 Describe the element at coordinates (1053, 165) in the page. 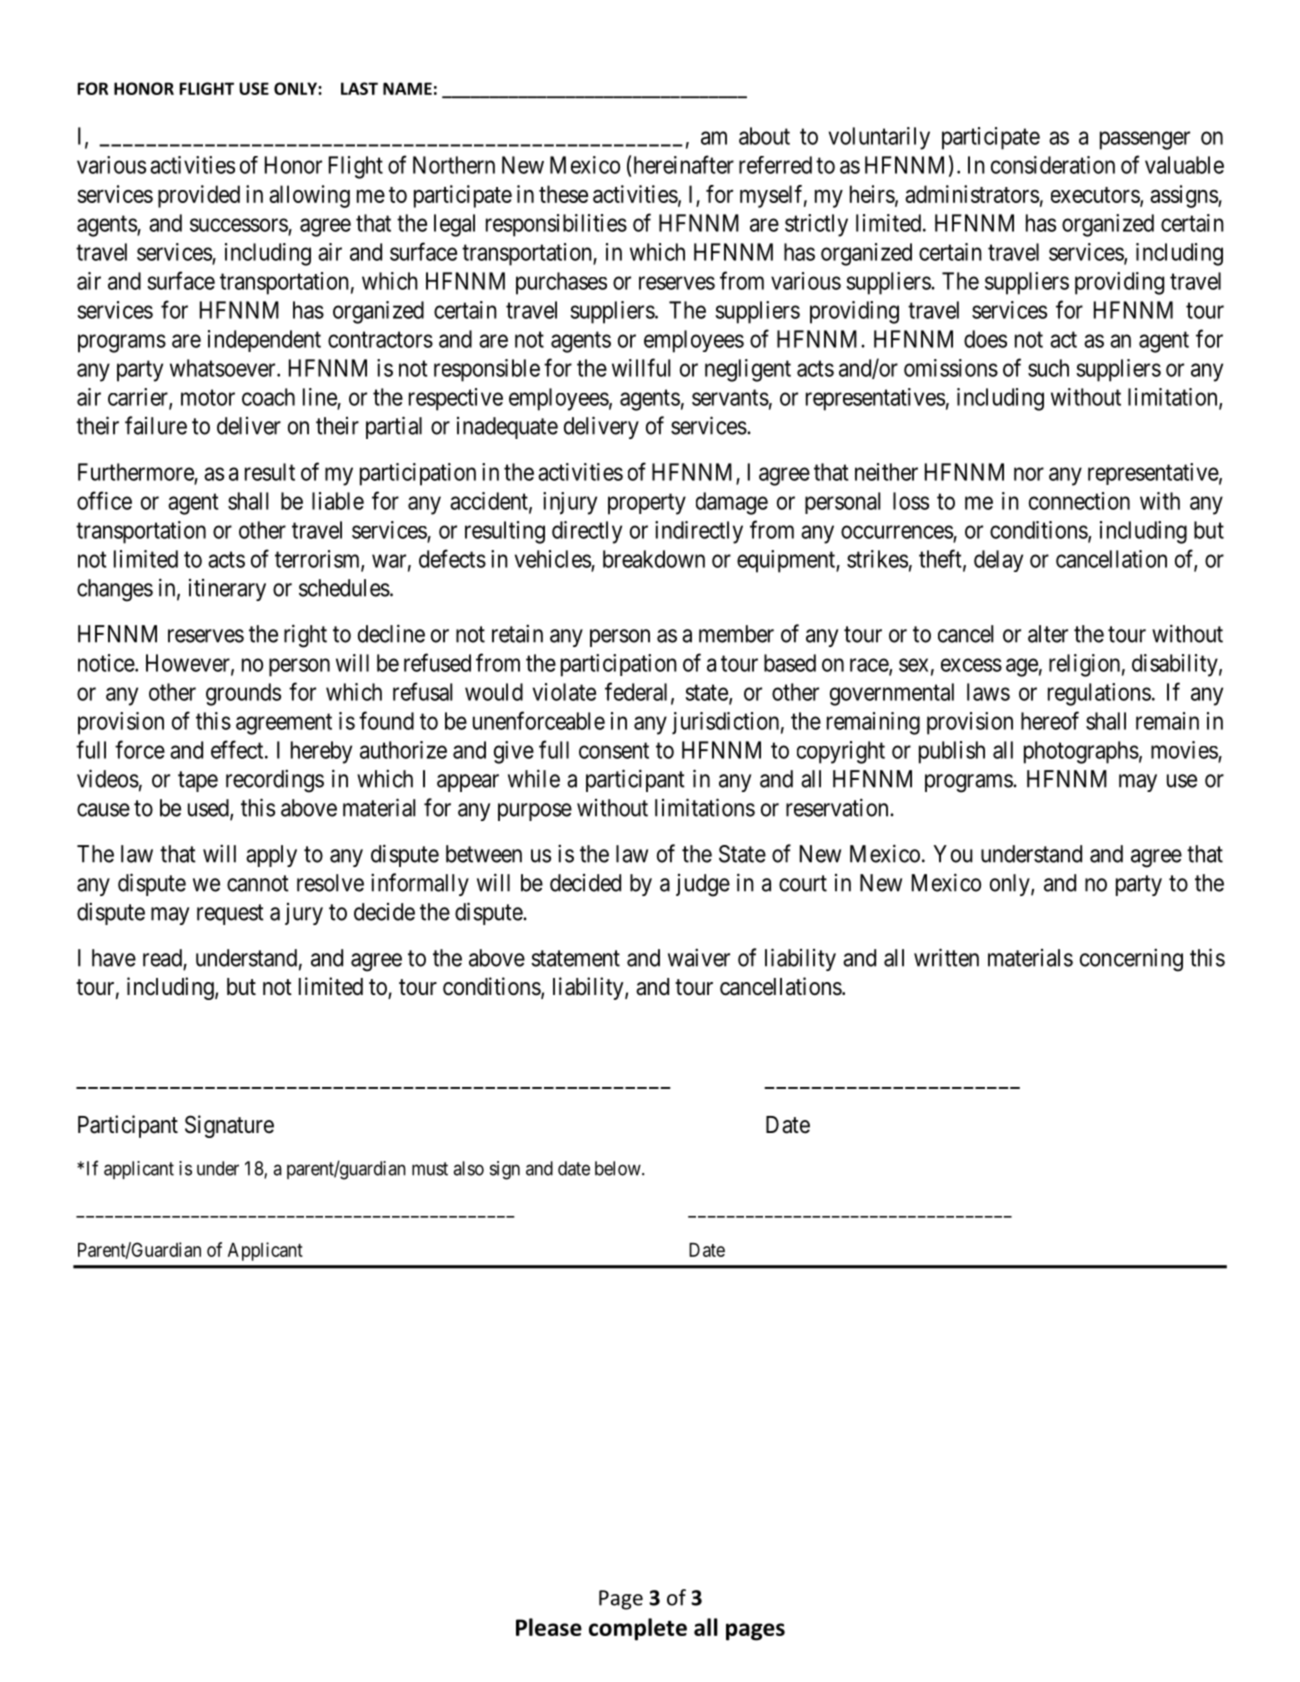

I see `consideration` at that location.
